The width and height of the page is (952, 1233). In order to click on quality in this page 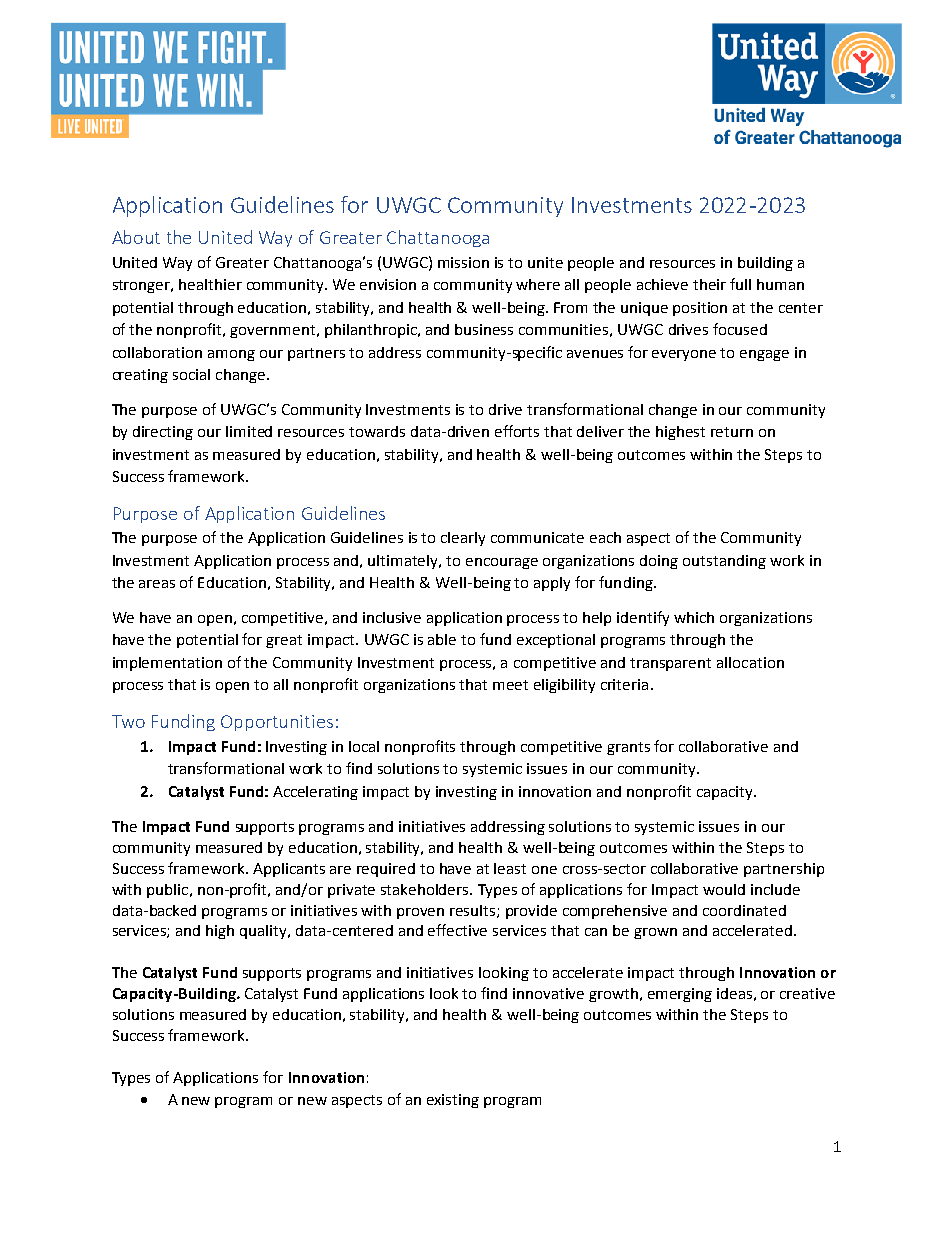, I will do `click(264, 932)`.
